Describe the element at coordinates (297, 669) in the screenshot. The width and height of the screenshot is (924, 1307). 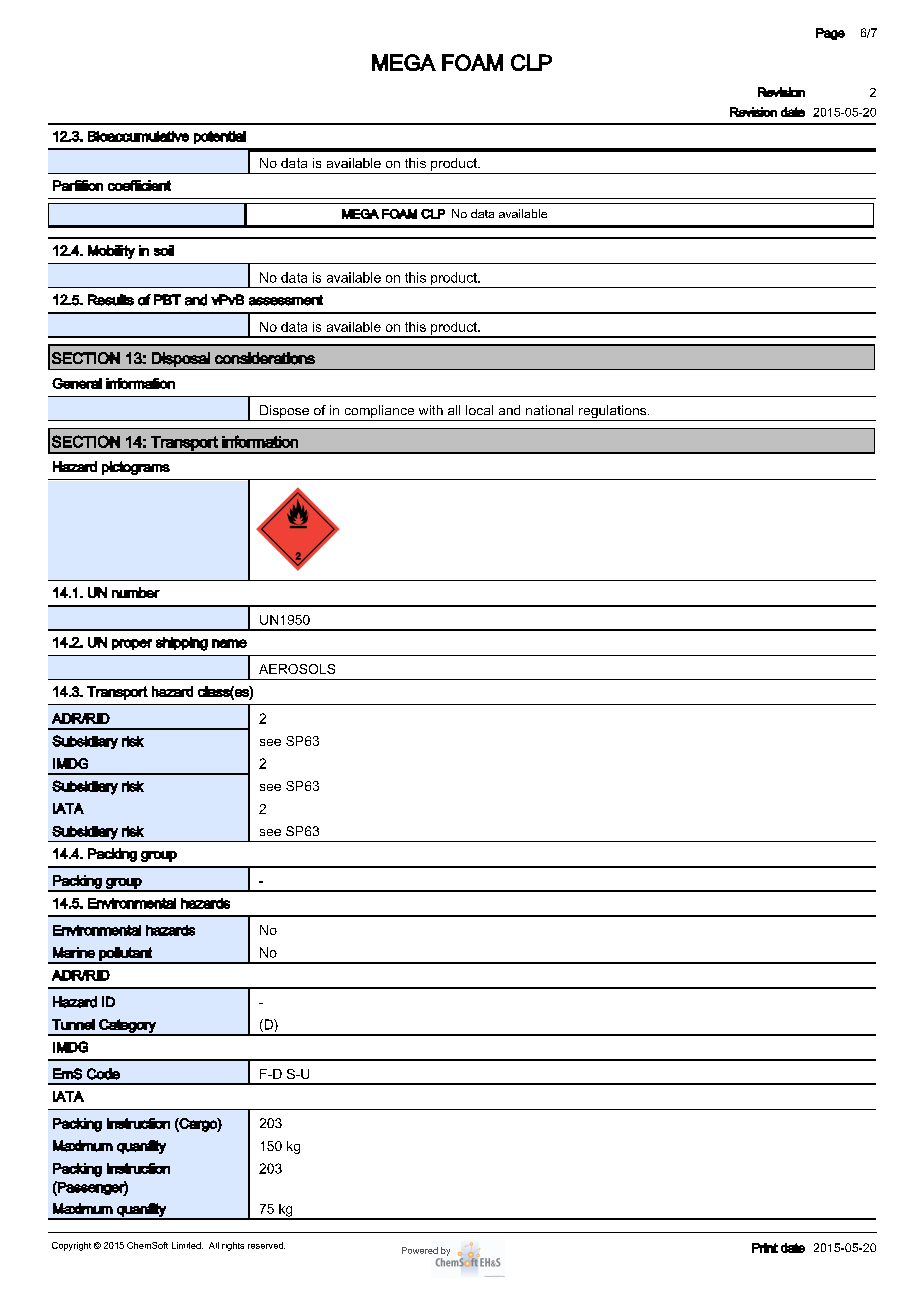
I see `AEROSOLS` at that location.
